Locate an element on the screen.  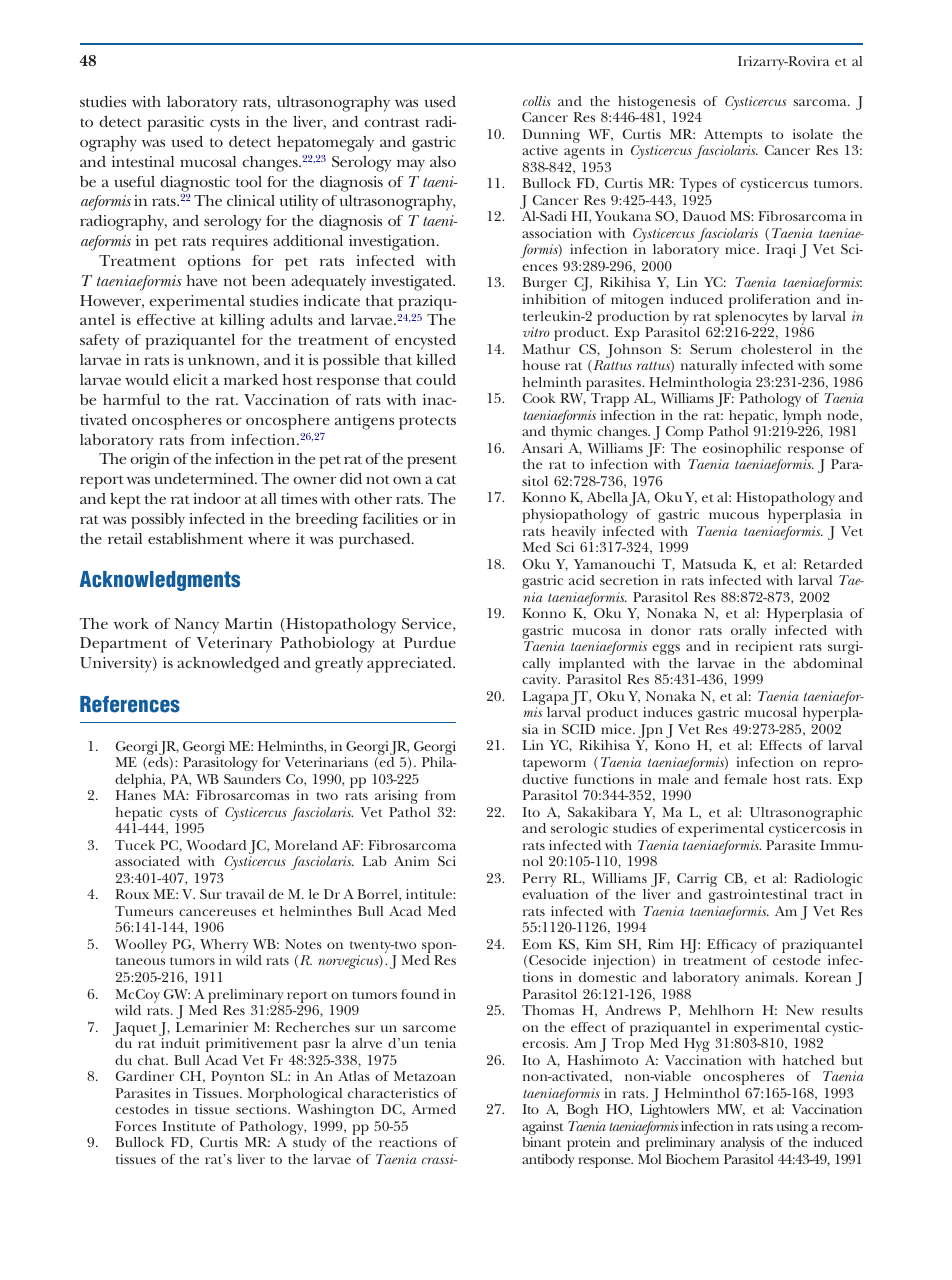
eosinophilic is located at coordinates (743, 451).
